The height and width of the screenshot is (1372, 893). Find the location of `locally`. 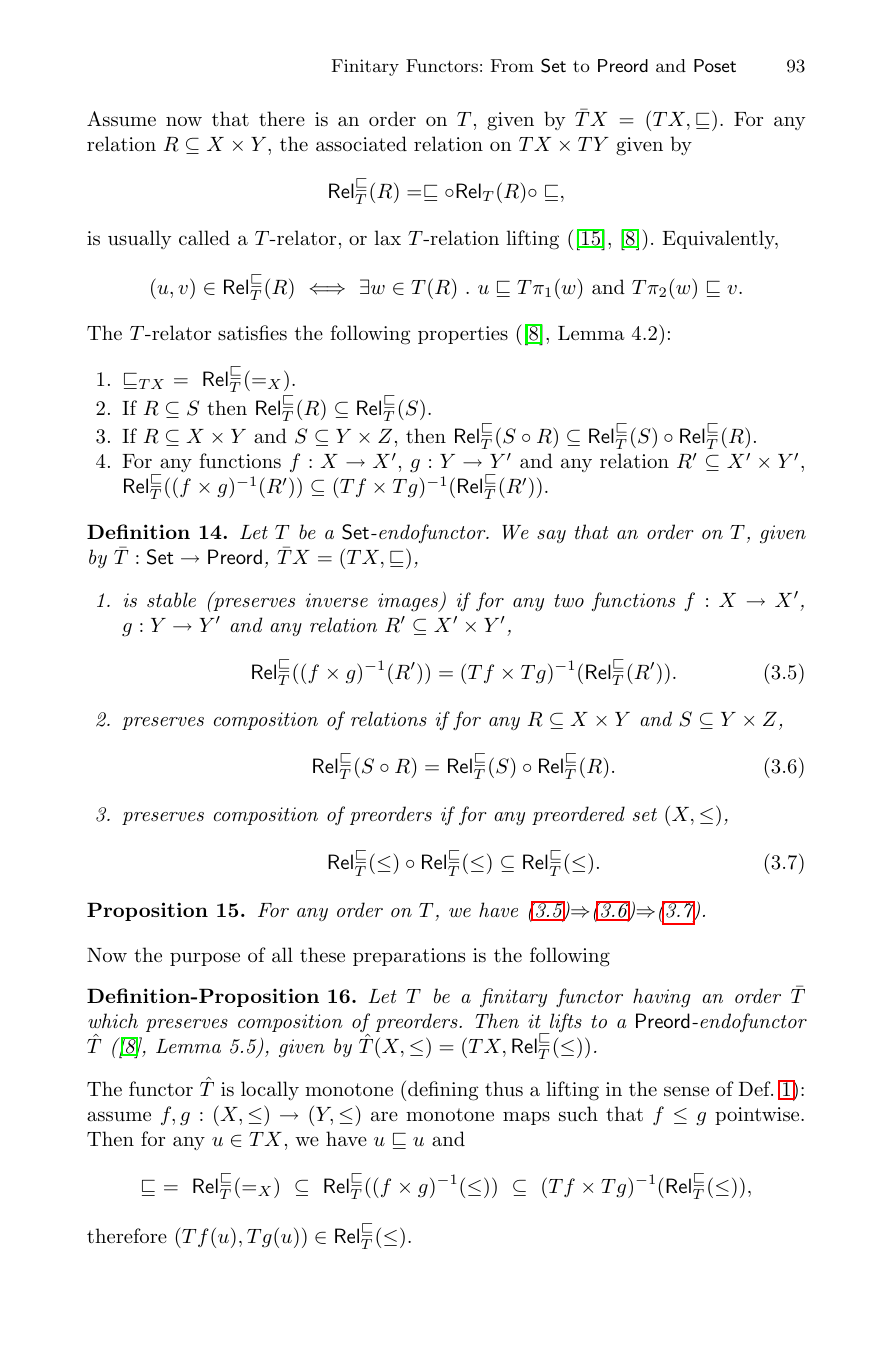

locally is located at coordinates (270, 1090).
